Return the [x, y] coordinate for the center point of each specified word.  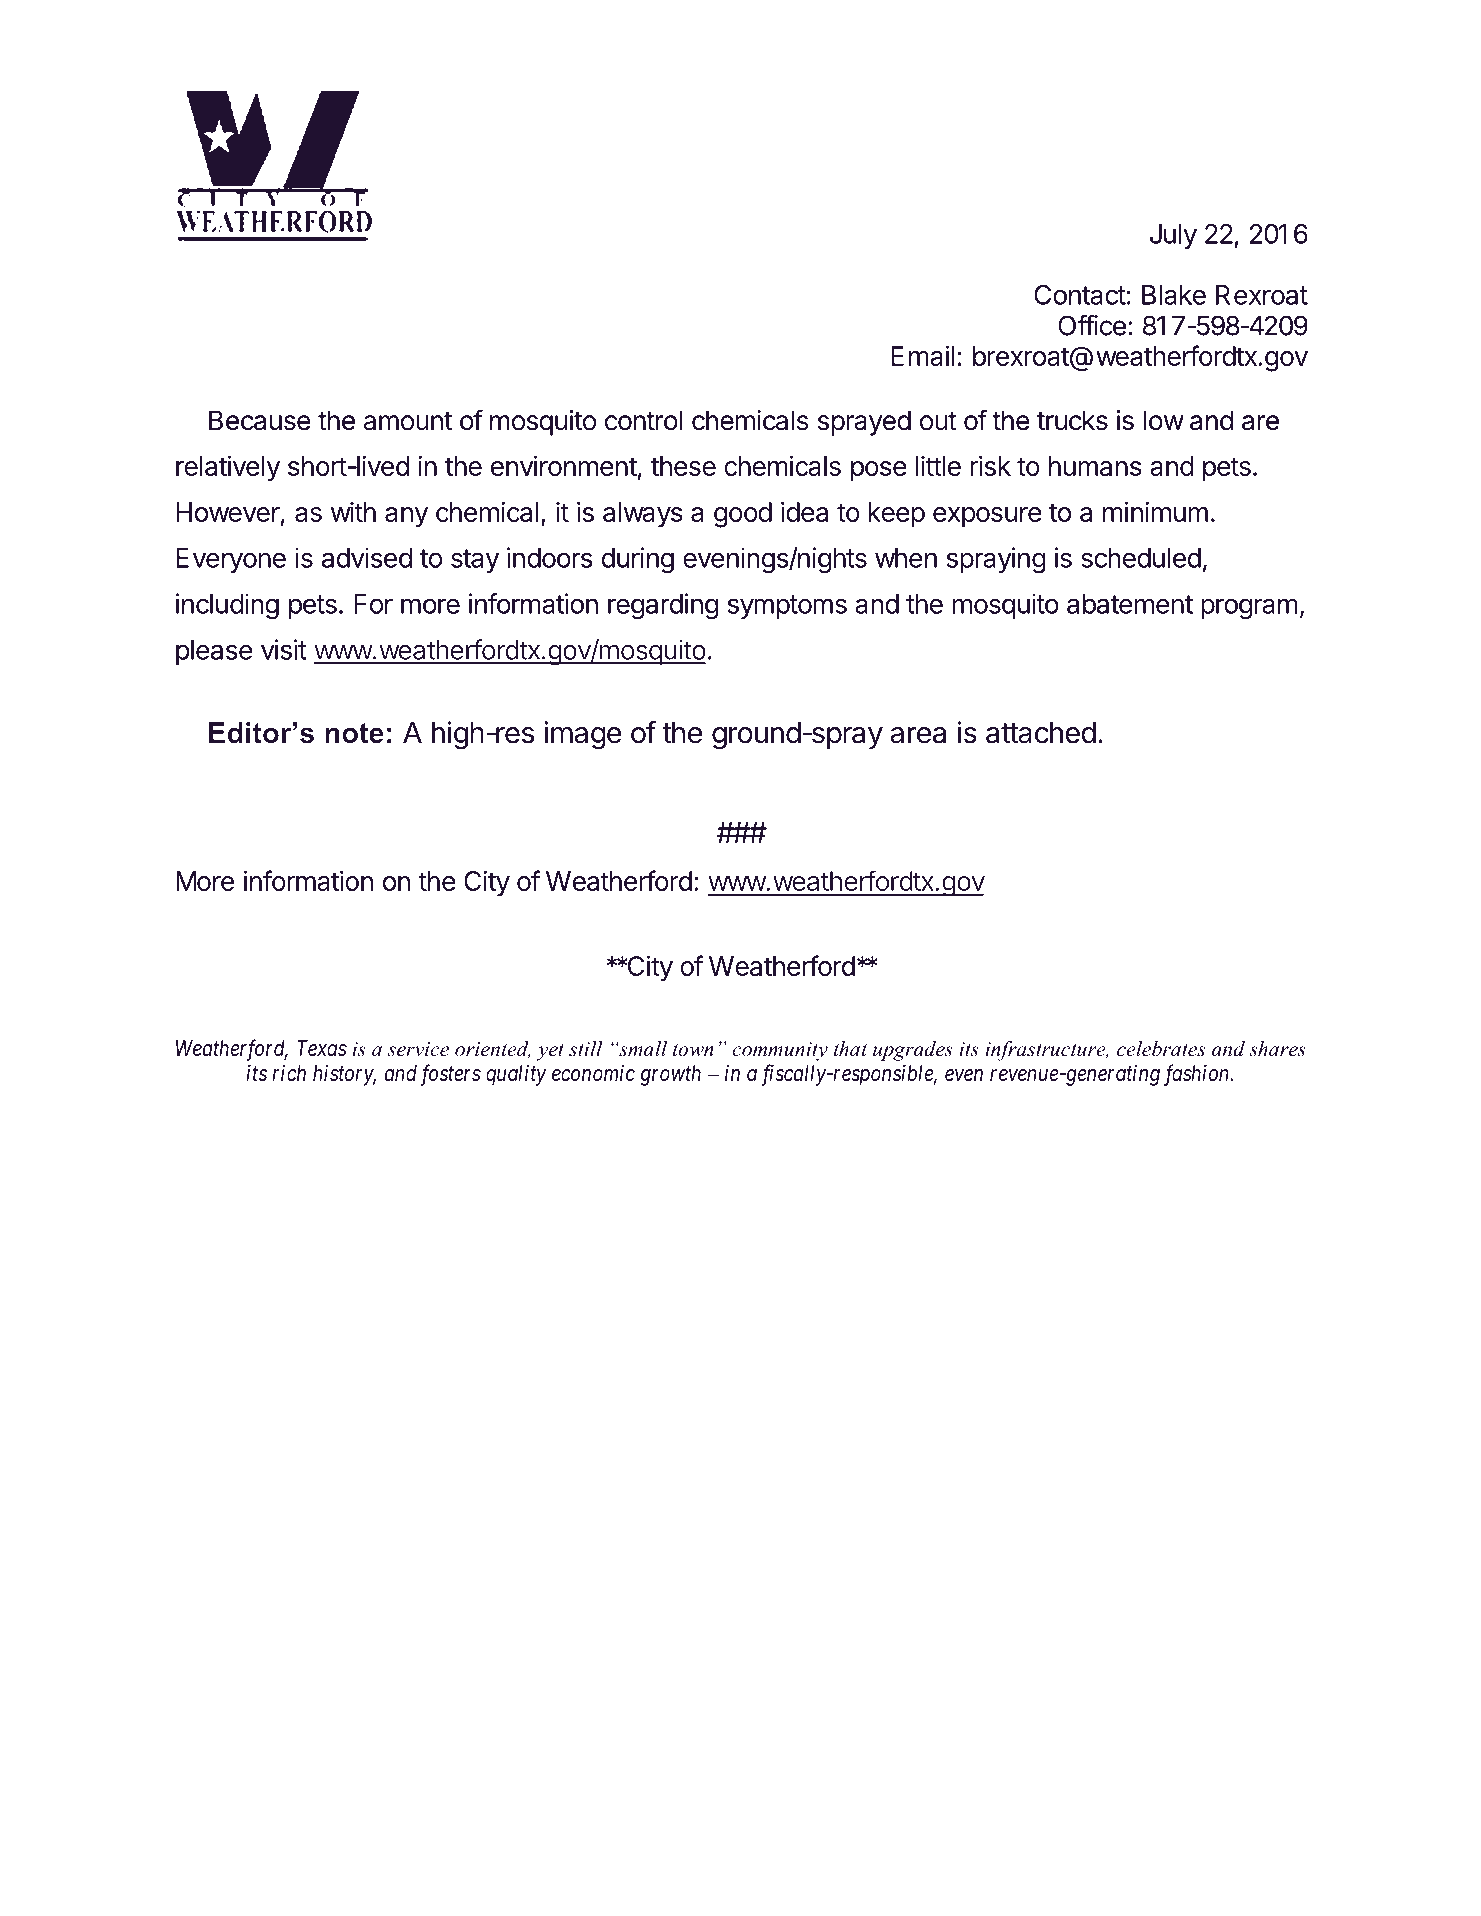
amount [408, 421]
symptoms [787, 607]
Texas [322, 1048]
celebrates [1161, 1049]
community [780, 1051]
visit [284, 649]
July [1173, 236]
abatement [1130, 604]
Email [923, 355]
